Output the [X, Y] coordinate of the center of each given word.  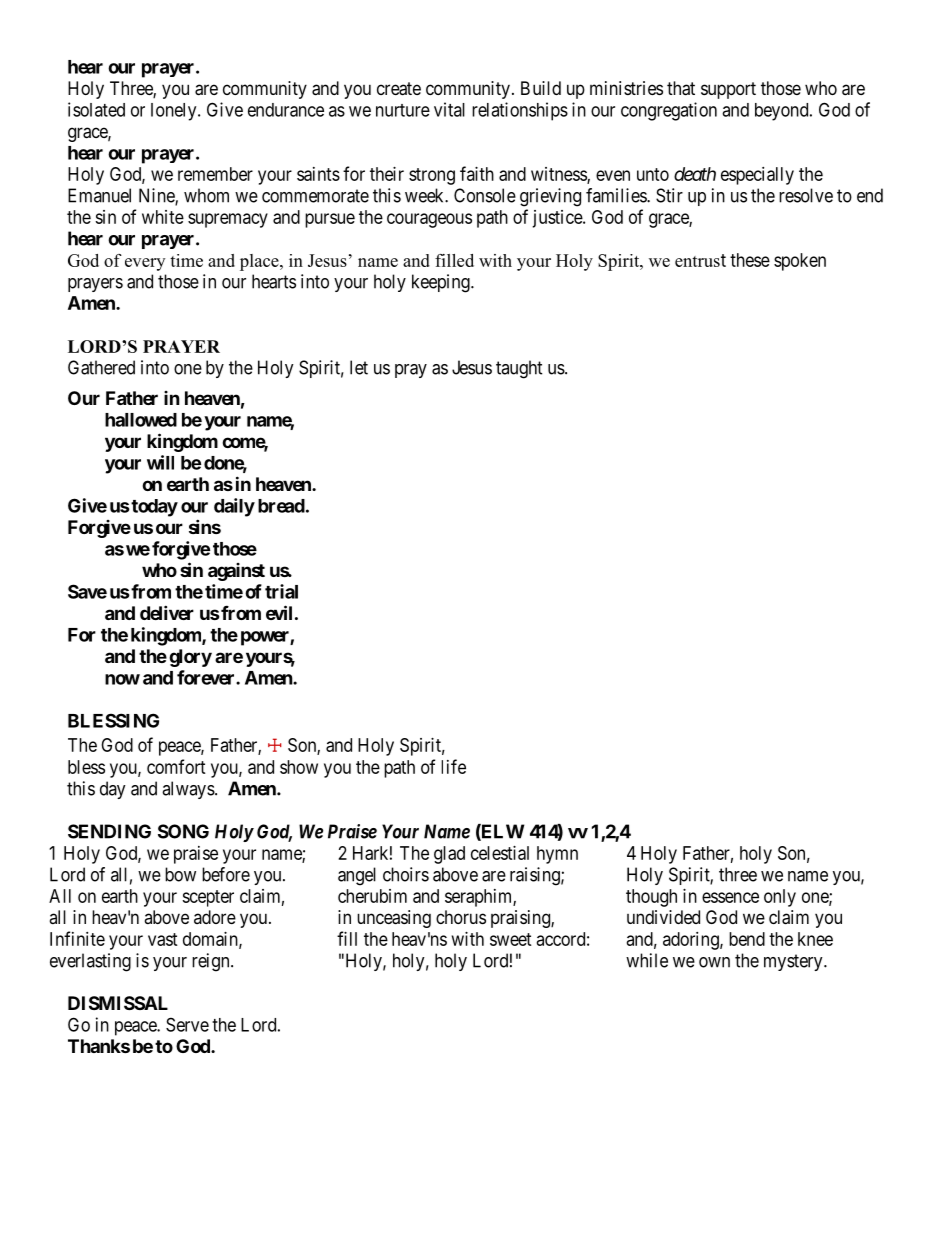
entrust [700, 260]
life [453, 766]
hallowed [141, 420]
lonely [175, 112]
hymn [557, 855]
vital [449, 109]
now [122, 679]
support [728, 90]
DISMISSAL [118, 1003]
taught [519, 369]
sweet [511, 939]
